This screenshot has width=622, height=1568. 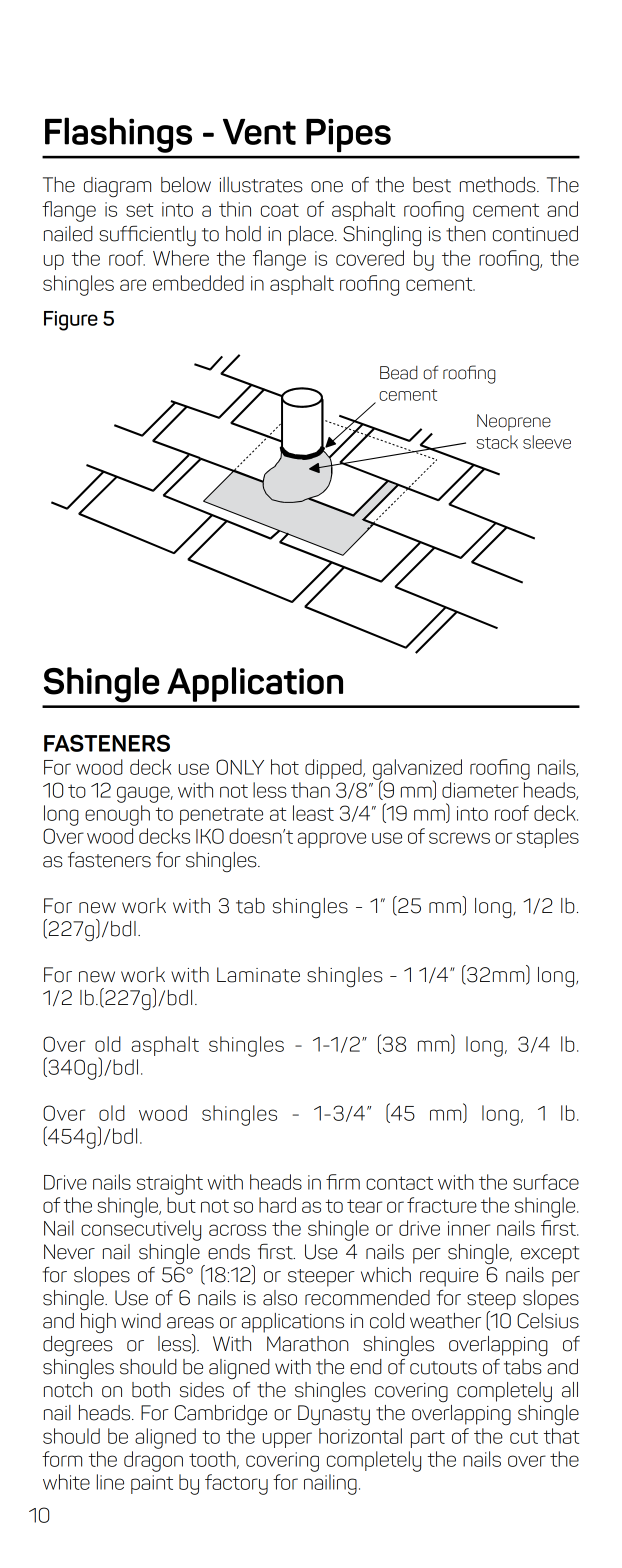 What do you see at coordinates (170, 1184) in the screenshot?
I see `straight` at bounding box center [170, 1184].
